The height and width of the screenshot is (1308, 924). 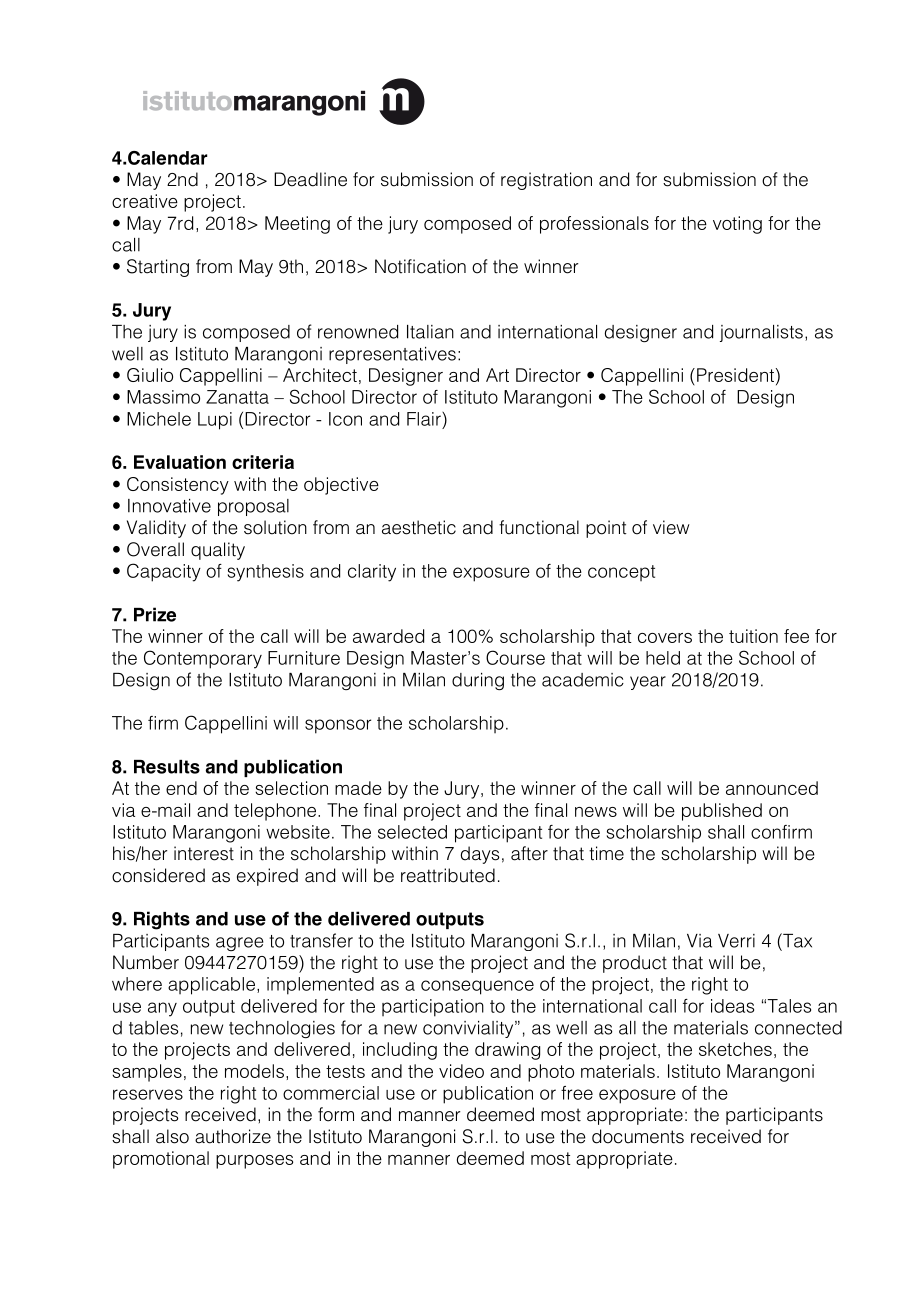 I want to click on documents, so click(x=638, y=1136).
